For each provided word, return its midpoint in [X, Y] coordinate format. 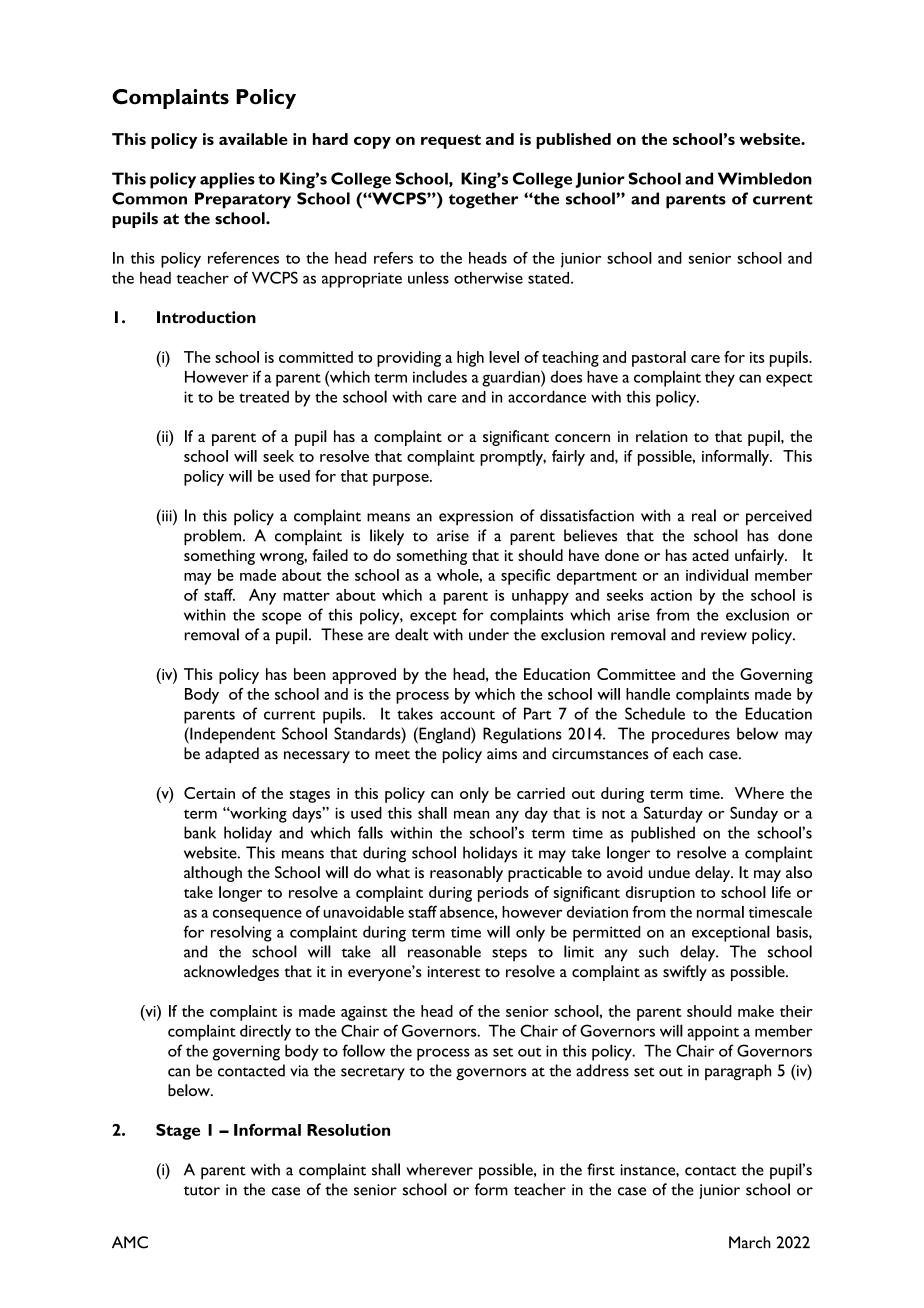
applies [227, 180]
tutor [202, 1191]
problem [214, 537]
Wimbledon [765, 178]
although [213, 874]
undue [669, 872]
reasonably [466, 874]
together [483, 200]
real [704, 515]
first [601, 1169]
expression [476, 517]
